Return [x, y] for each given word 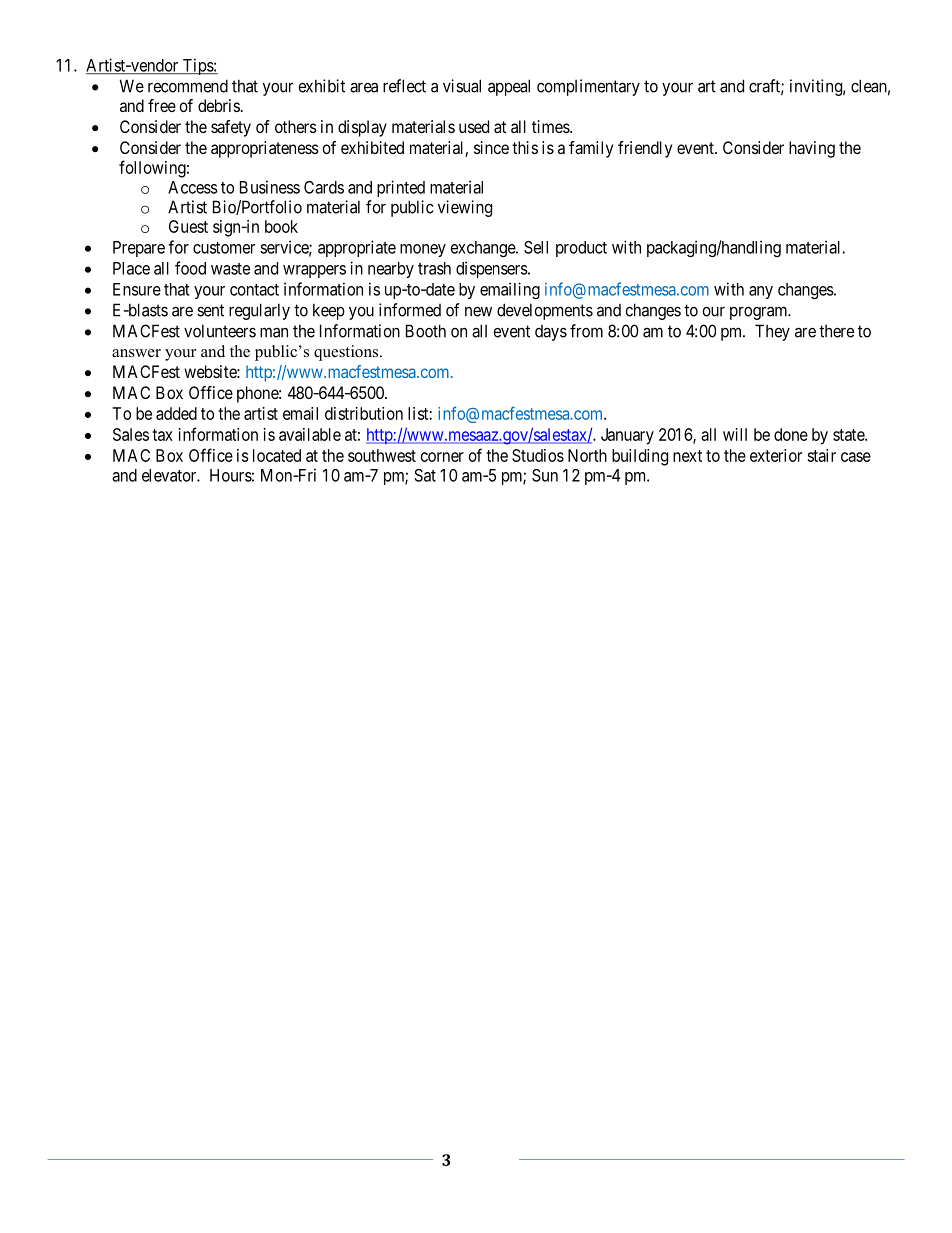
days [551, 333]
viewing [465, 208]
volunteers [220, 331]
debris [219, 105]
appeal [509, 87]
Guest [188, 226]
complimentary [588, 87]
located [277, 455]
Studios [538, 455]
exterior [776, 455]
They [772, 332]
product [581, 249]
